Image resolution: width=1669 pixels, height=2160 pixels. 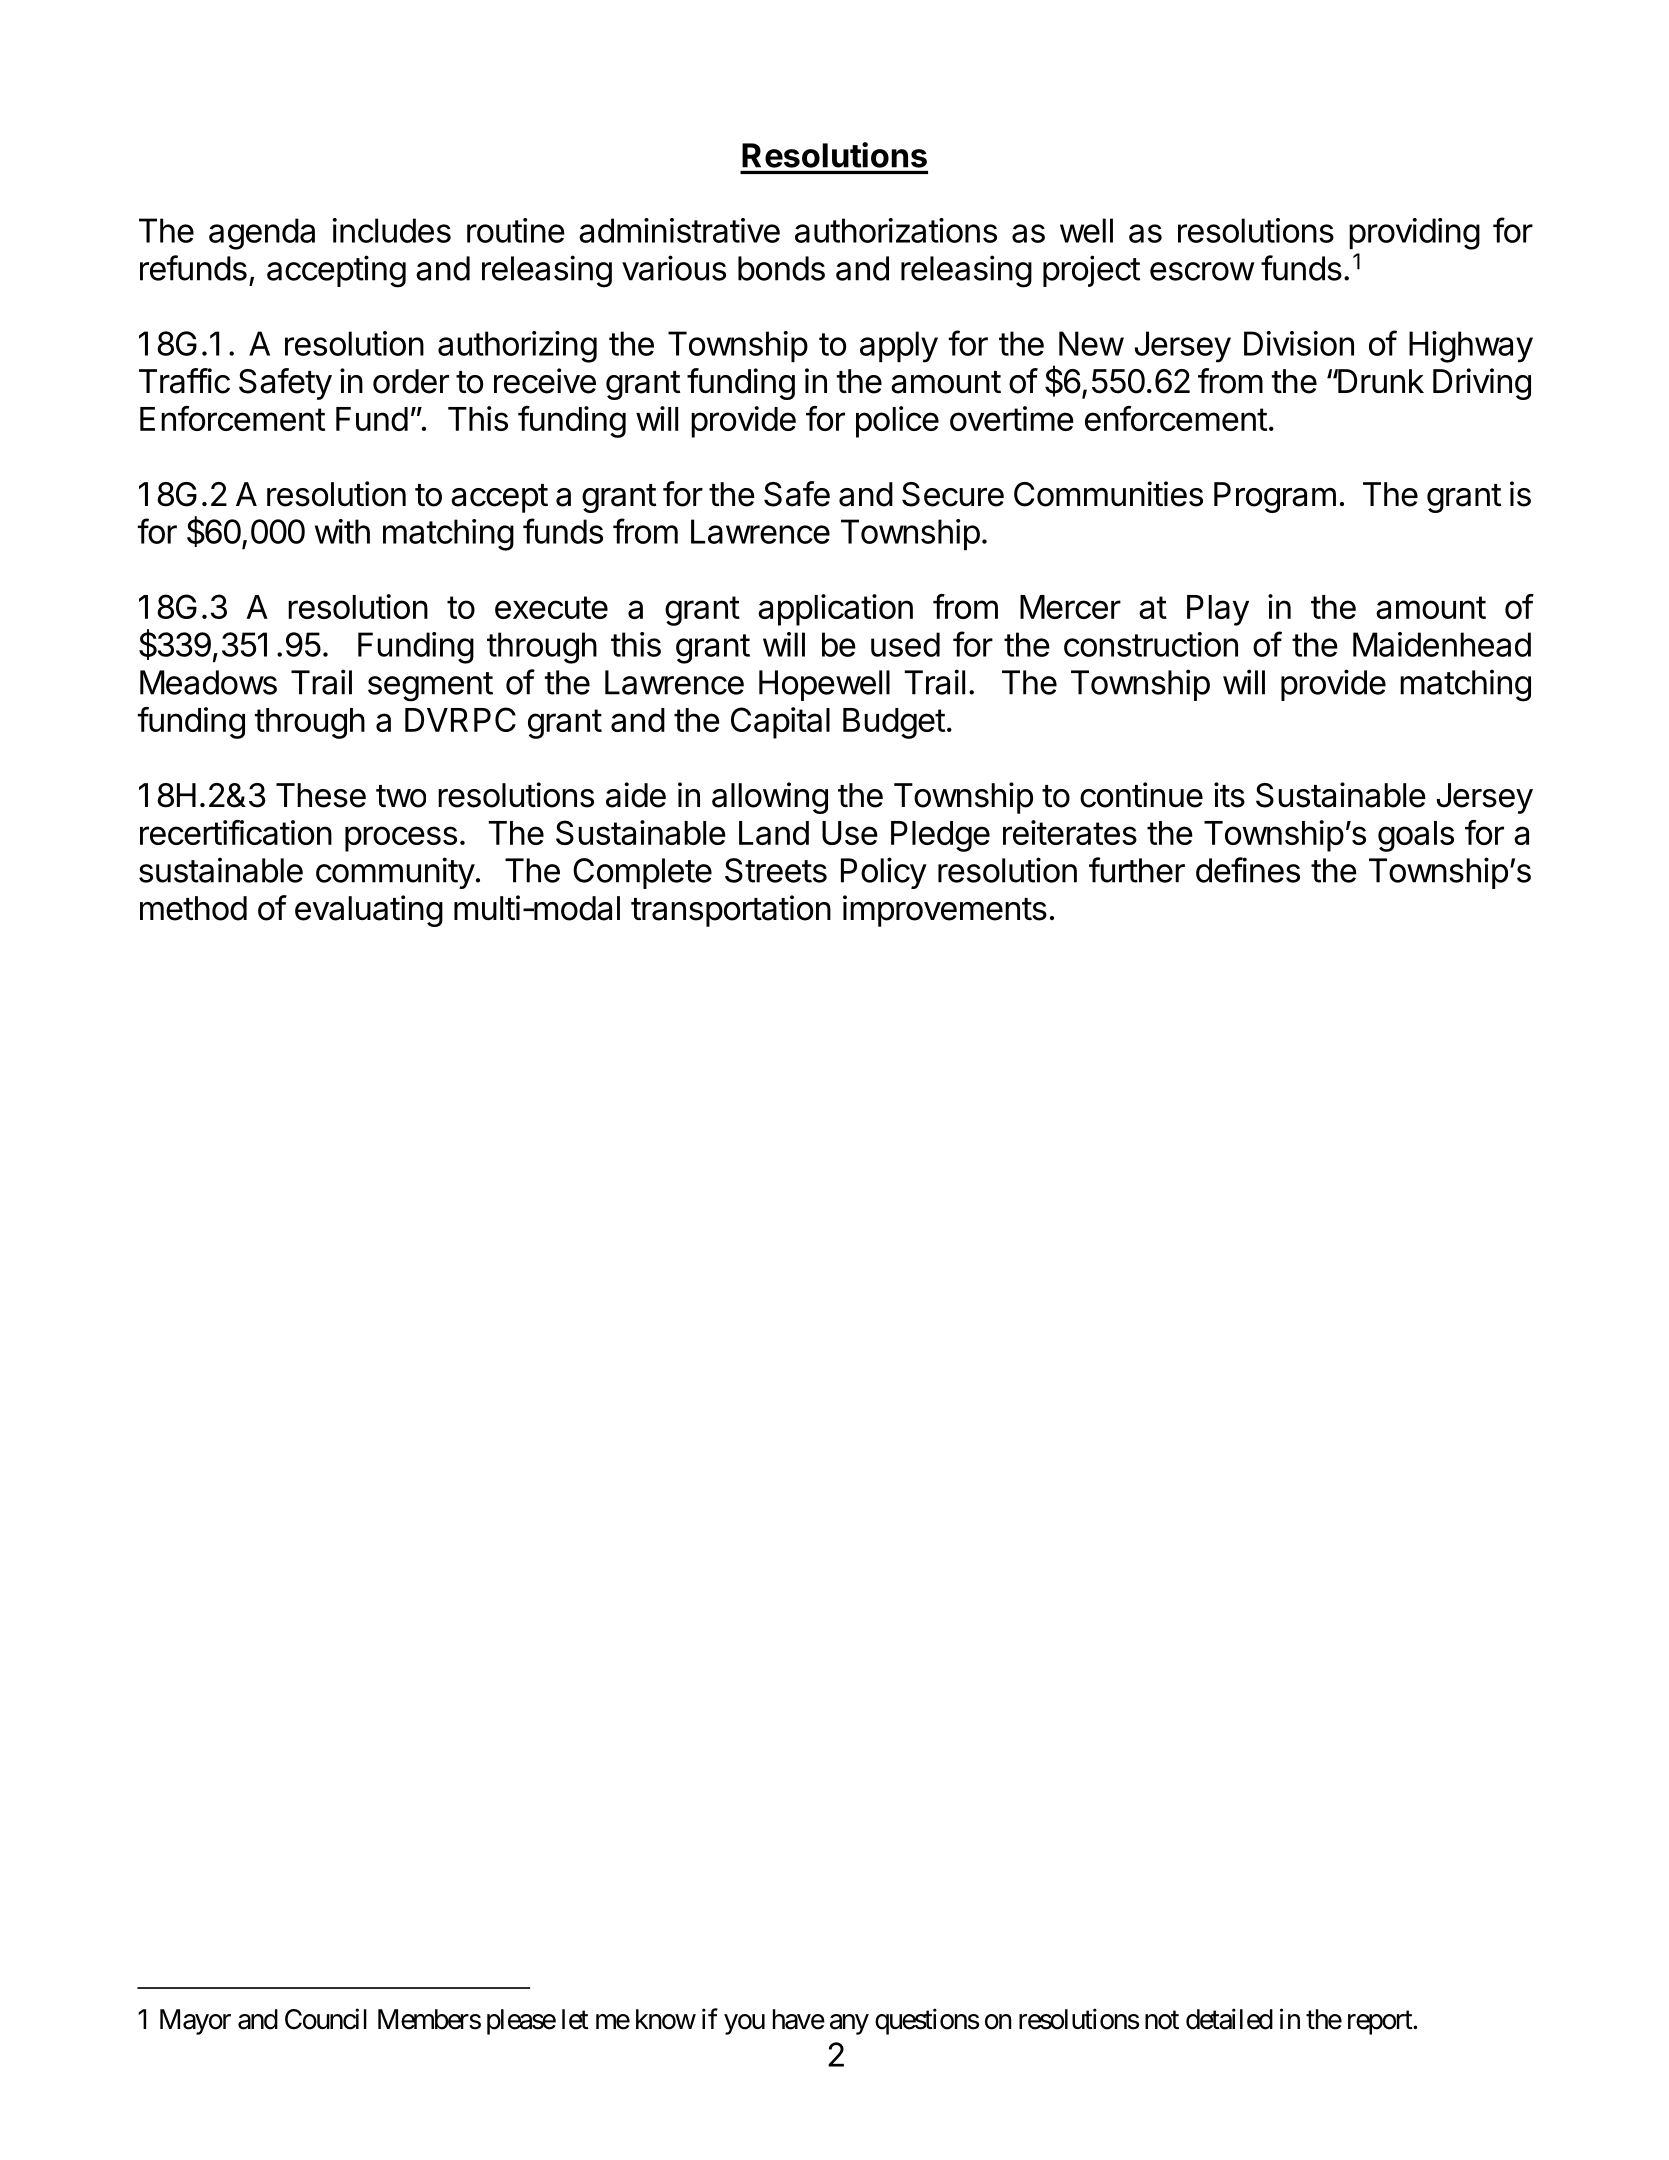 I want to click on any, so click(x=849, y=2024).
